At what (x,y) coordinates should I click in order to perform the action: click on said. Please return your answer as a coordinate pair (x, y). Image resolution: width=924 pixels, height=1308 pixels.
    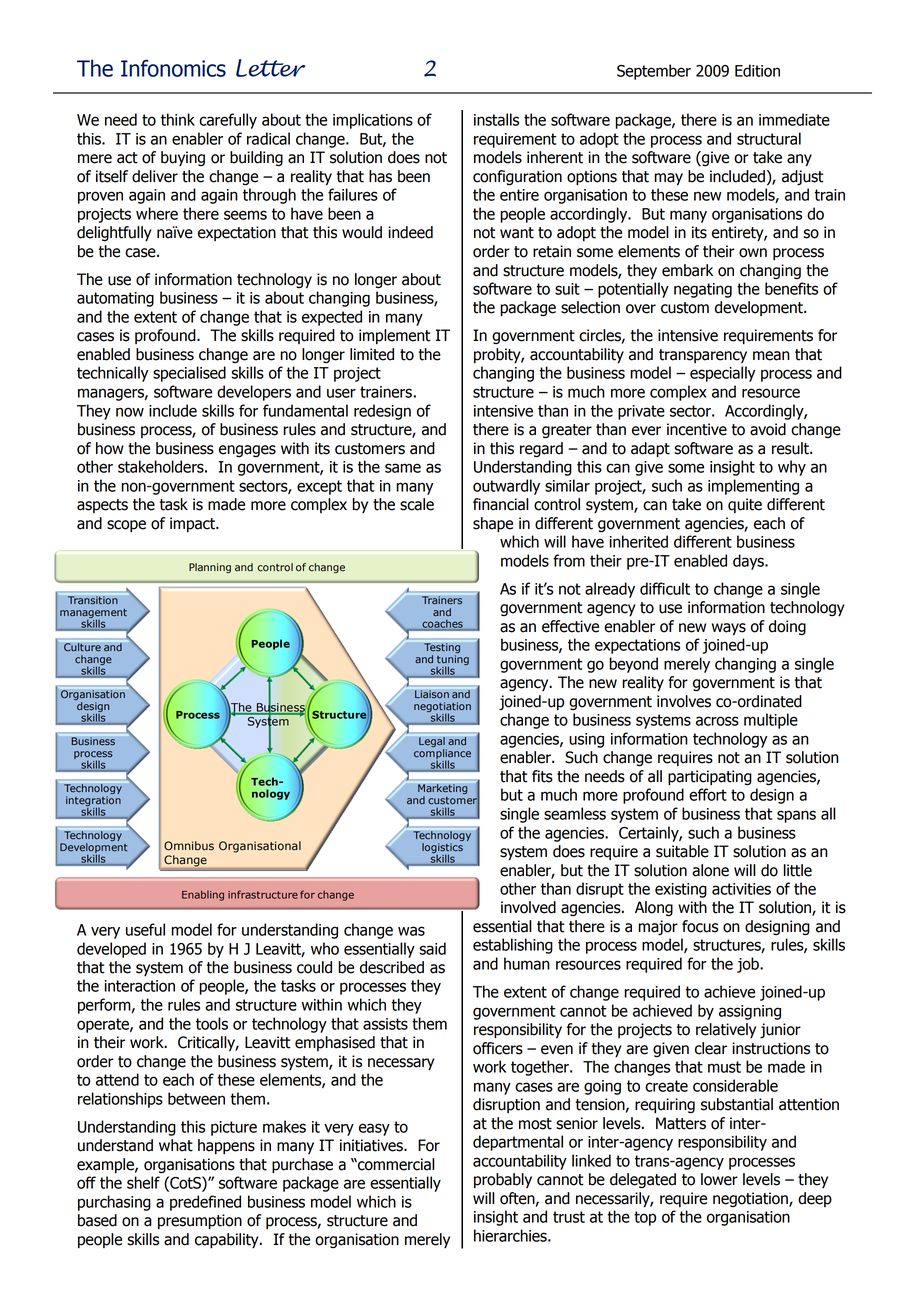
    Looking at the image, I should click on (432, 948).
